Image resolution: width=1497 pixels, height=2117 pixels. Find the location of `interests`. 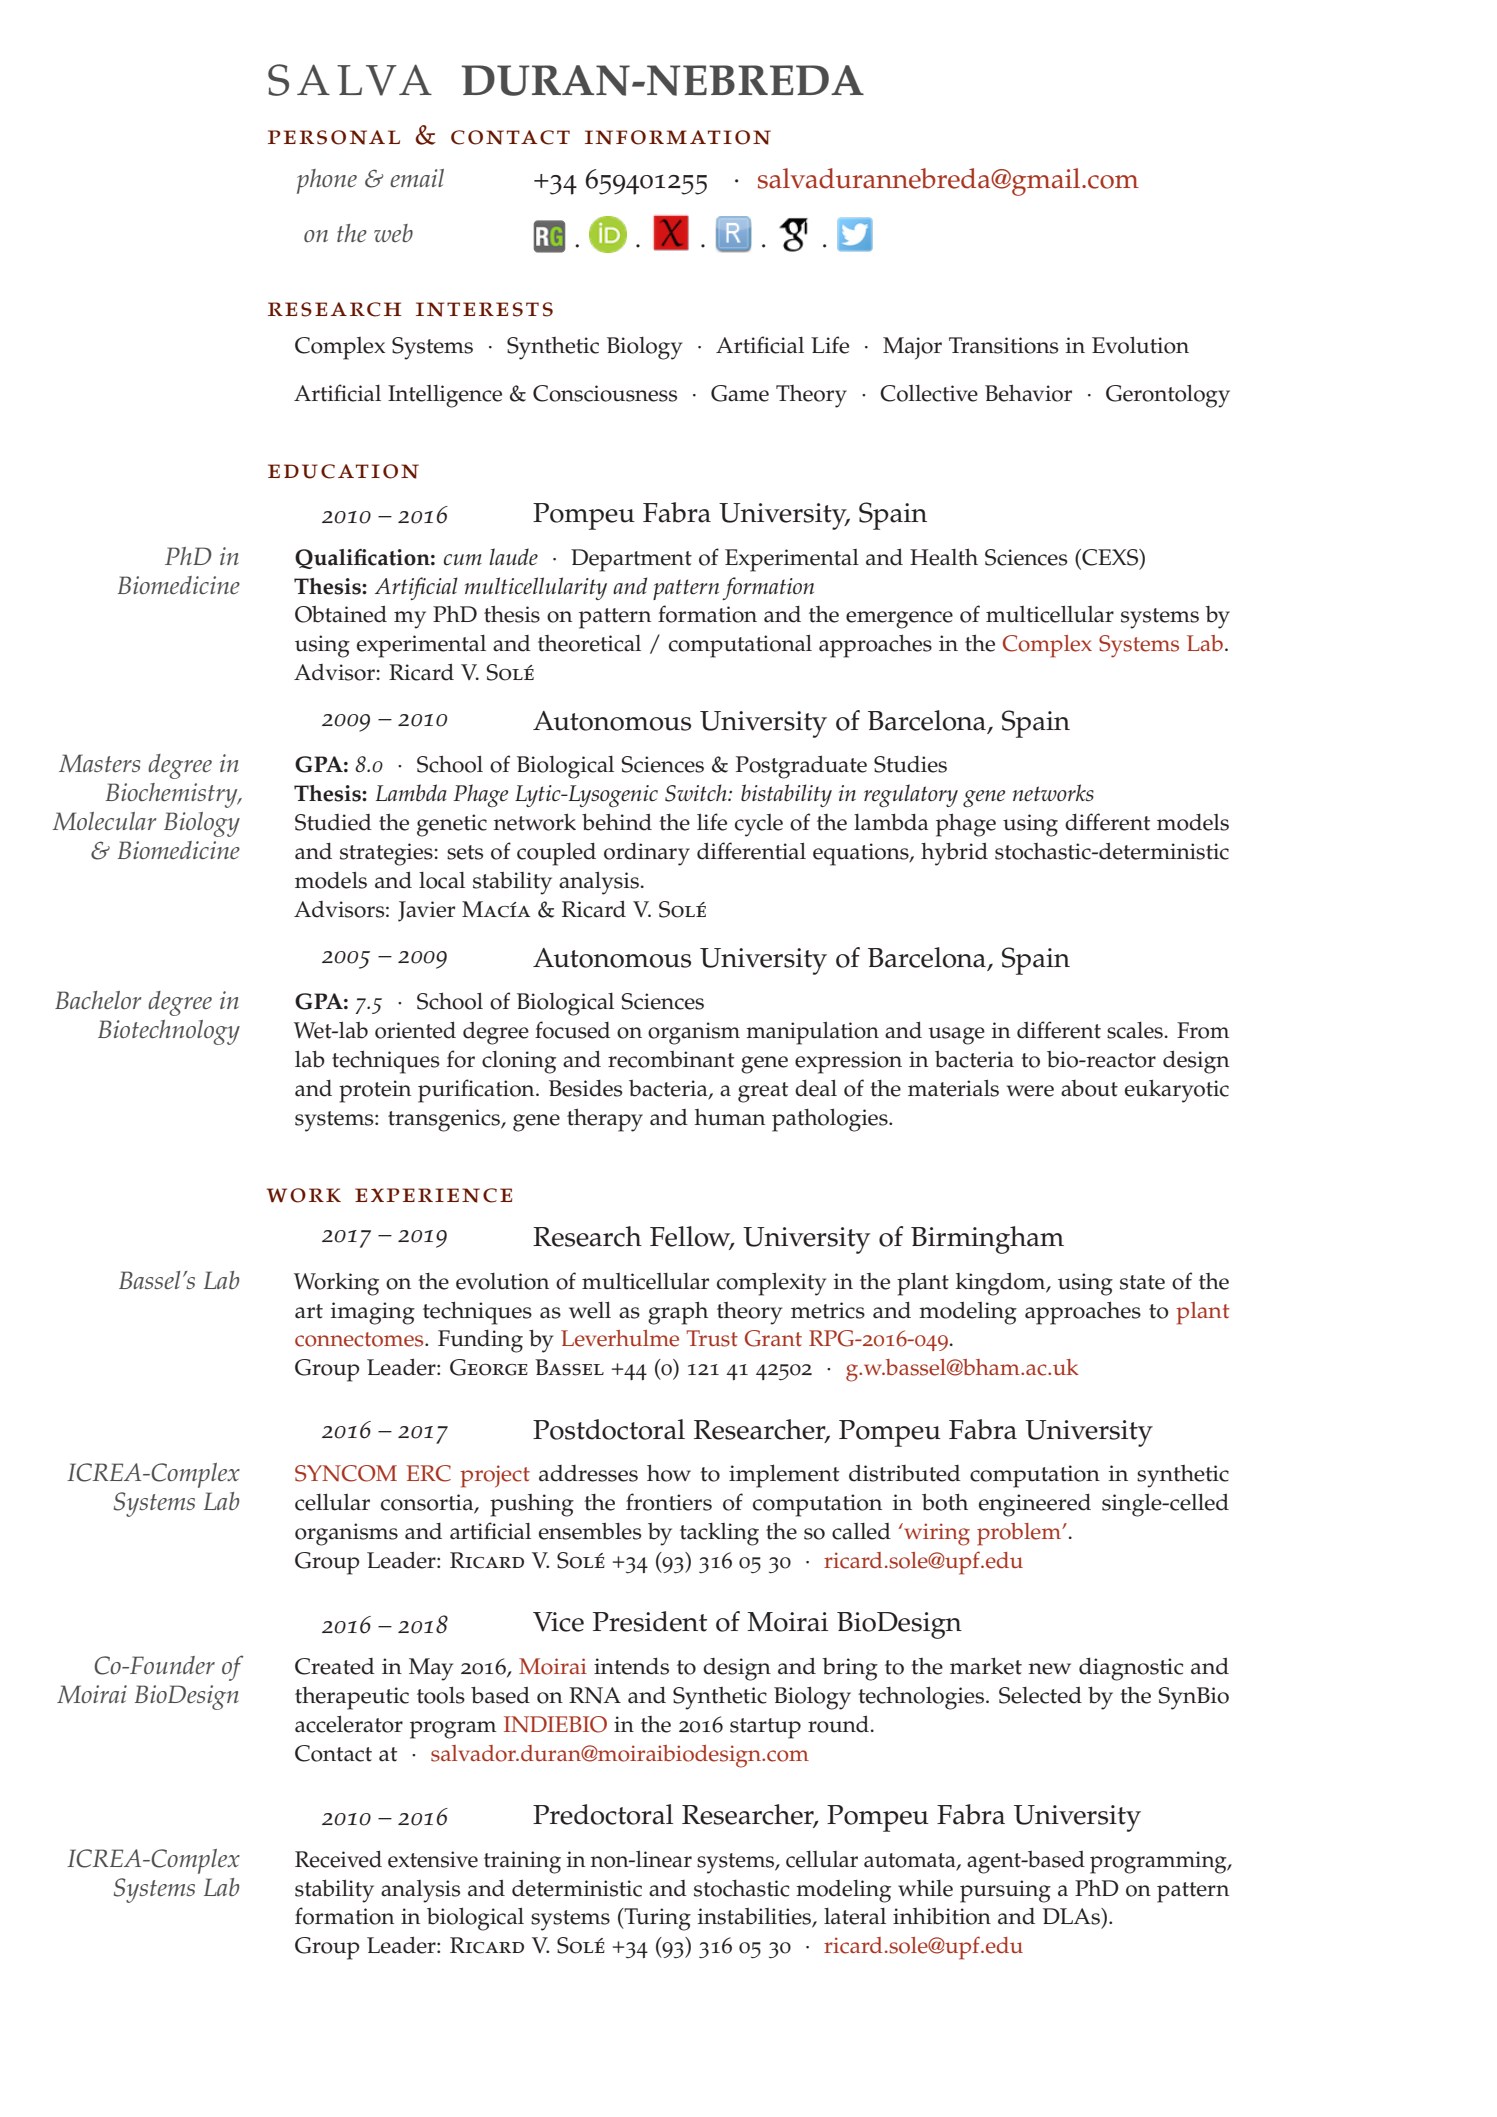

interests is located at coordinates (484, 309).
